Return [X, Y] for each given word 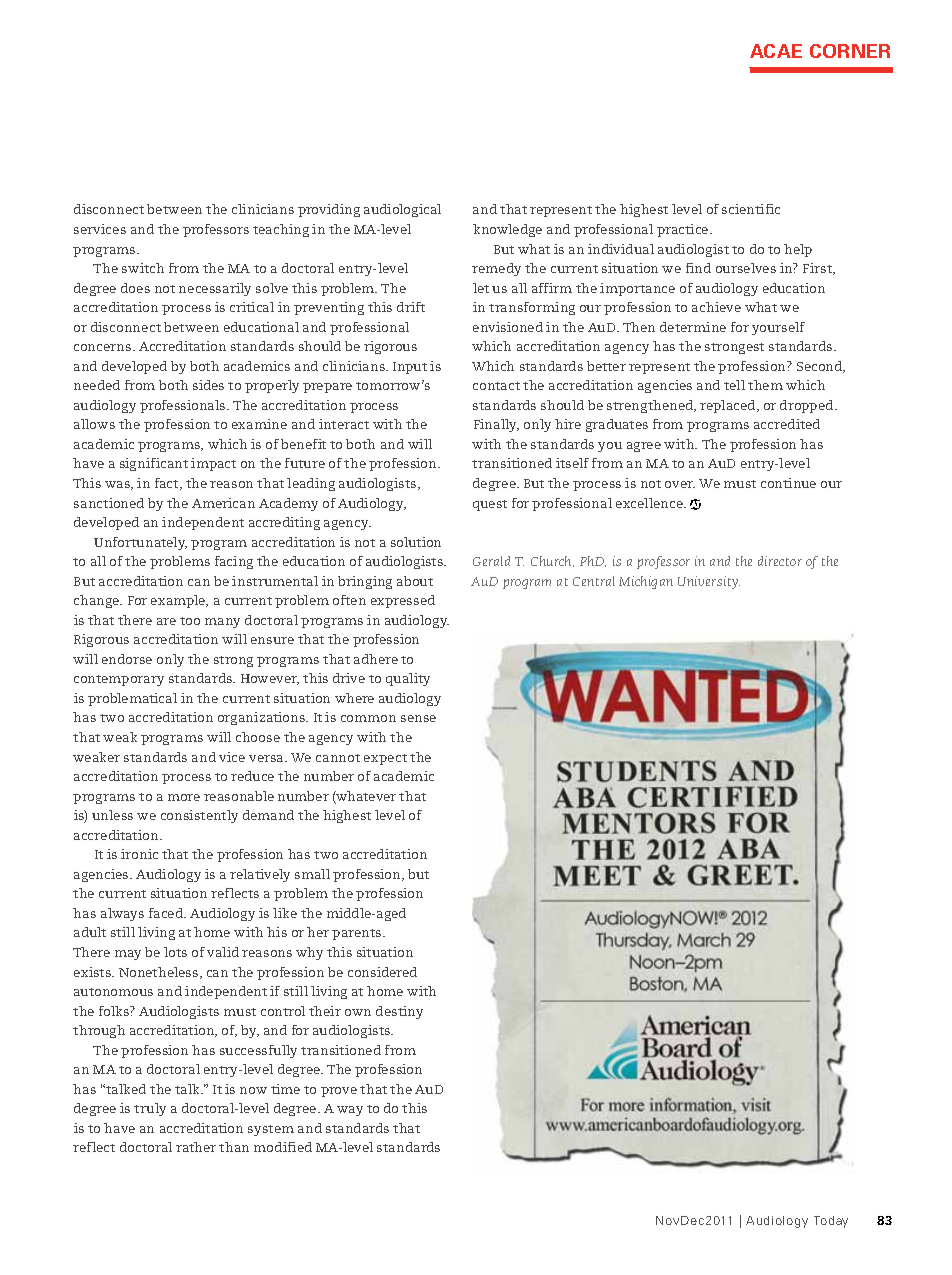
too [190, 621]
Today [831, 1222]
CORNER [850, 51]
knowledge [507, 230]
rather [196, 1147]
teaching [281, 230]
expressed [403, 601]
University [709, 582]
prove [339, 1092]
